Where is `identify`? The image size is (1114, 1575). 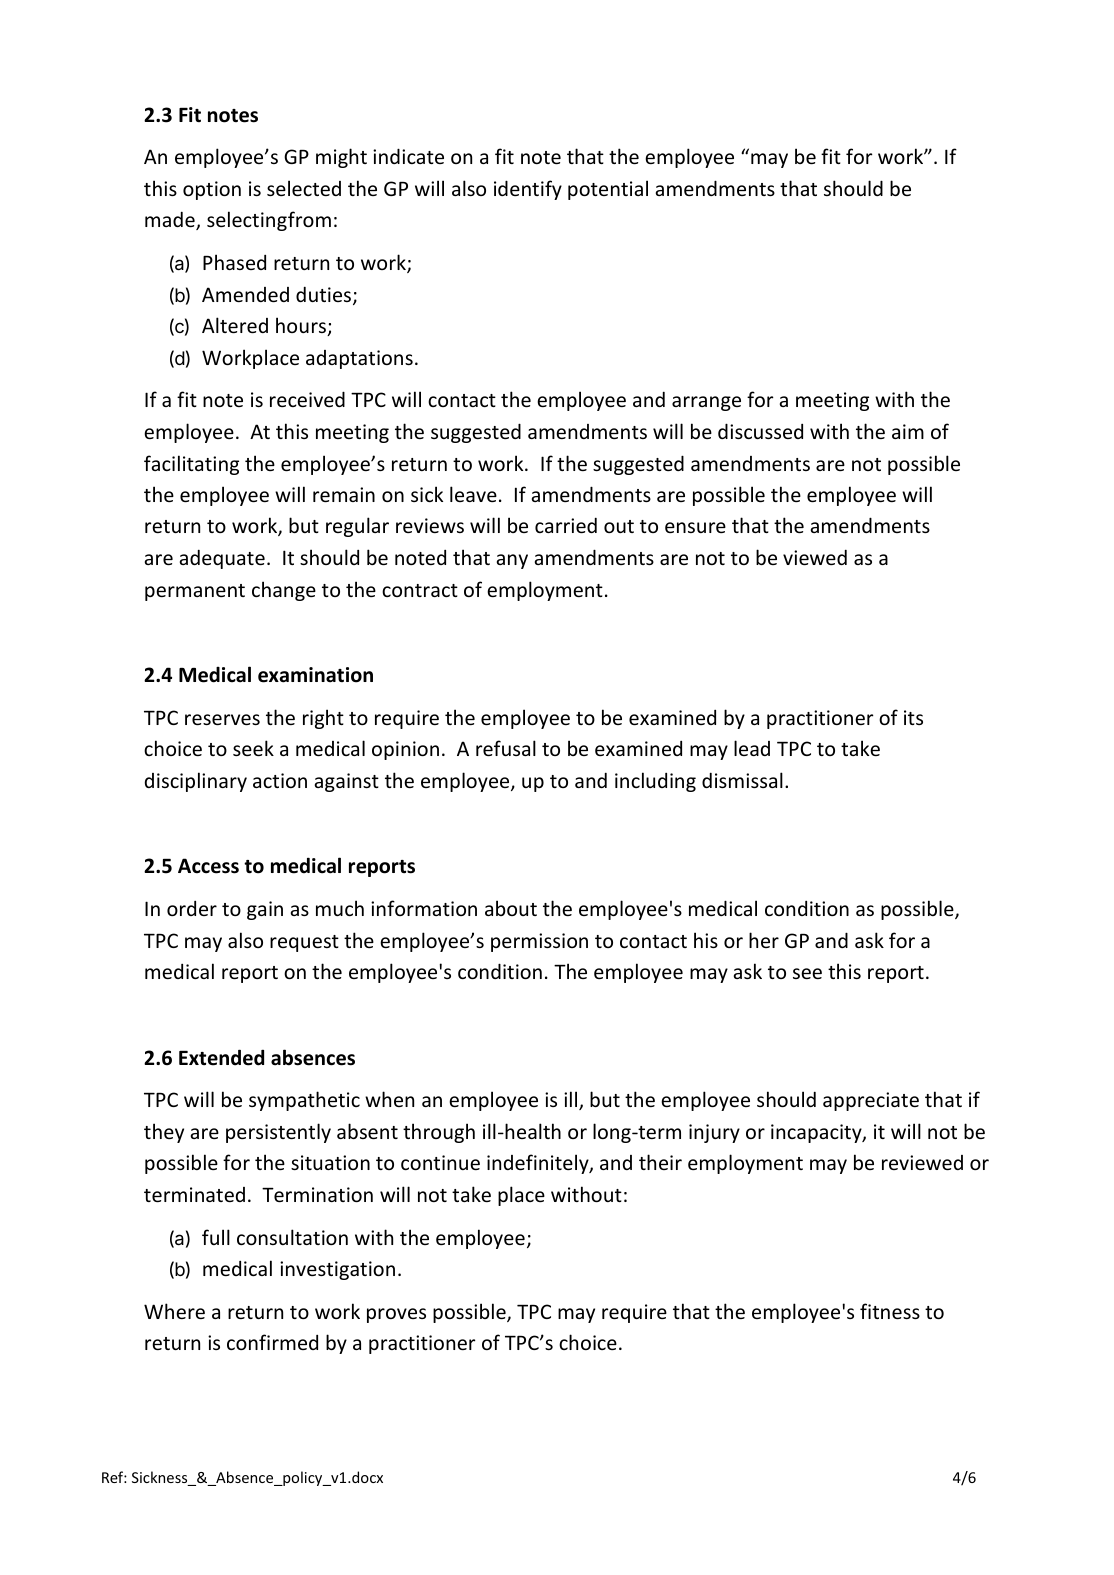
identify is located at coordinates (528, 190).
